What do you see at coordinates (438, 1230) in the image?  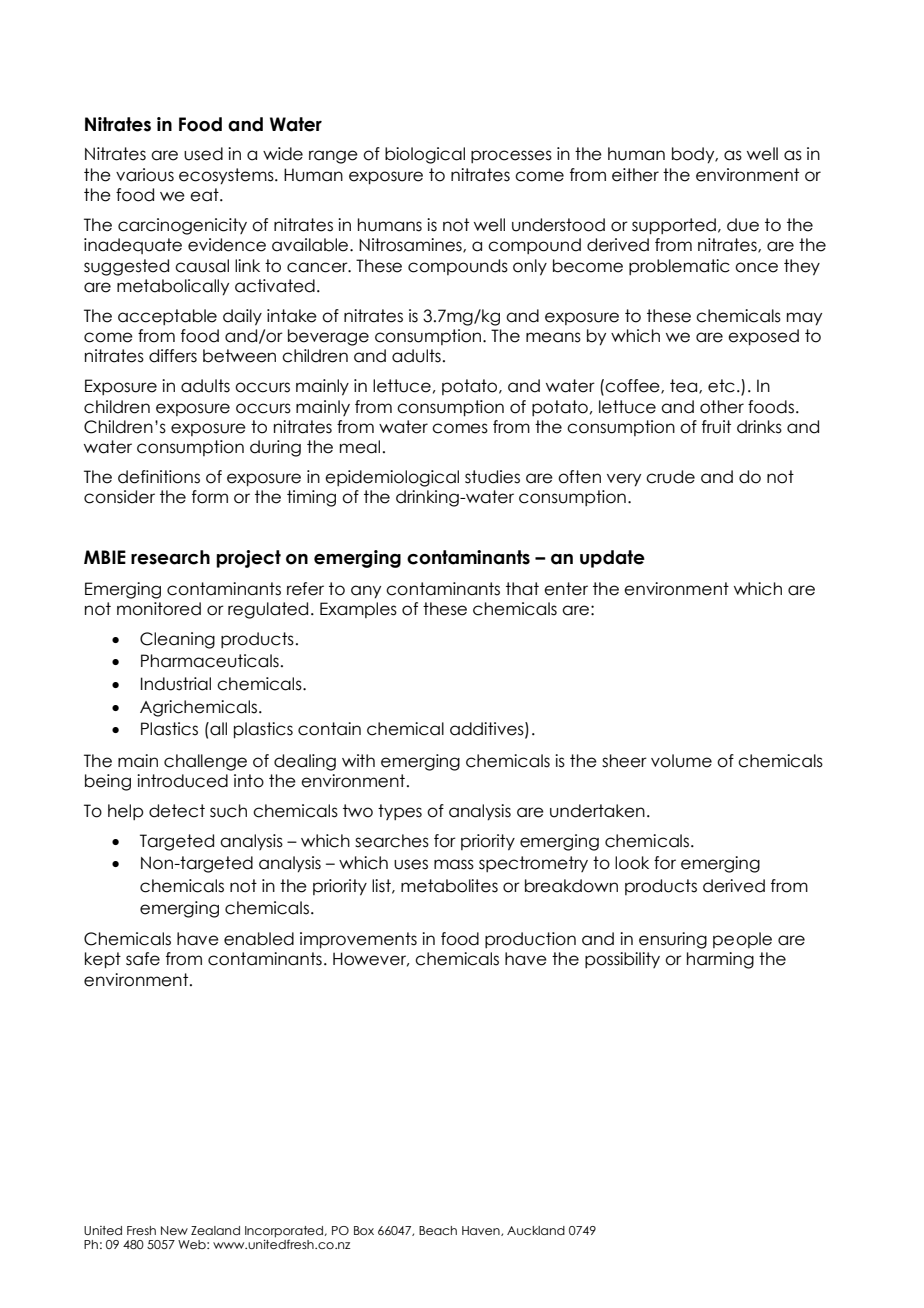 I see `Beach` at bounding box center [438, 1230].
